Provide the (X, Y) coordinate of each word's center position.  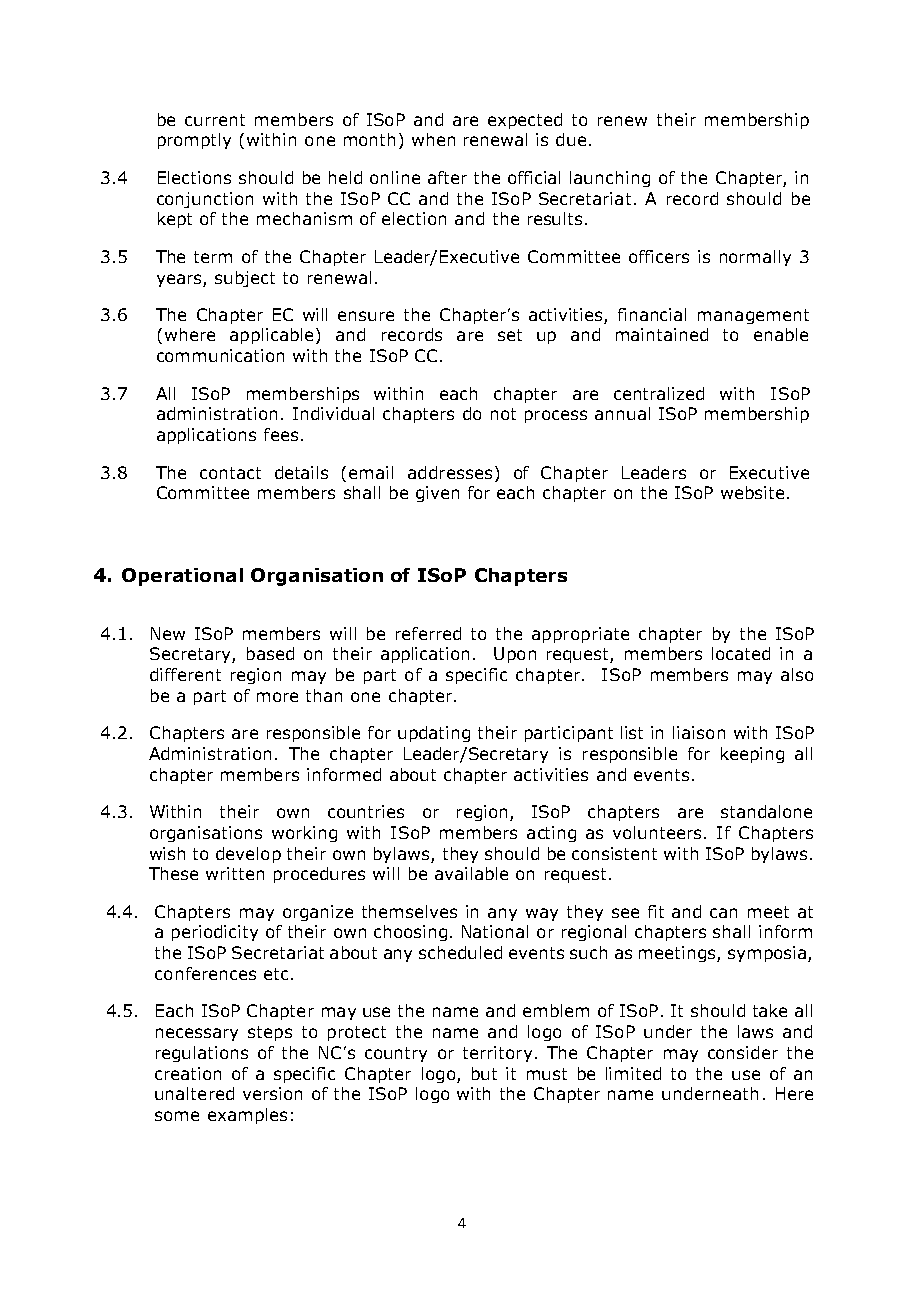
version (272, 1093)
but (484, 1073)
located (741, 653)
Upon (515, 655)
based (270, 653)
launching (610, 179)
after (447, 177)
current (215, 120)
